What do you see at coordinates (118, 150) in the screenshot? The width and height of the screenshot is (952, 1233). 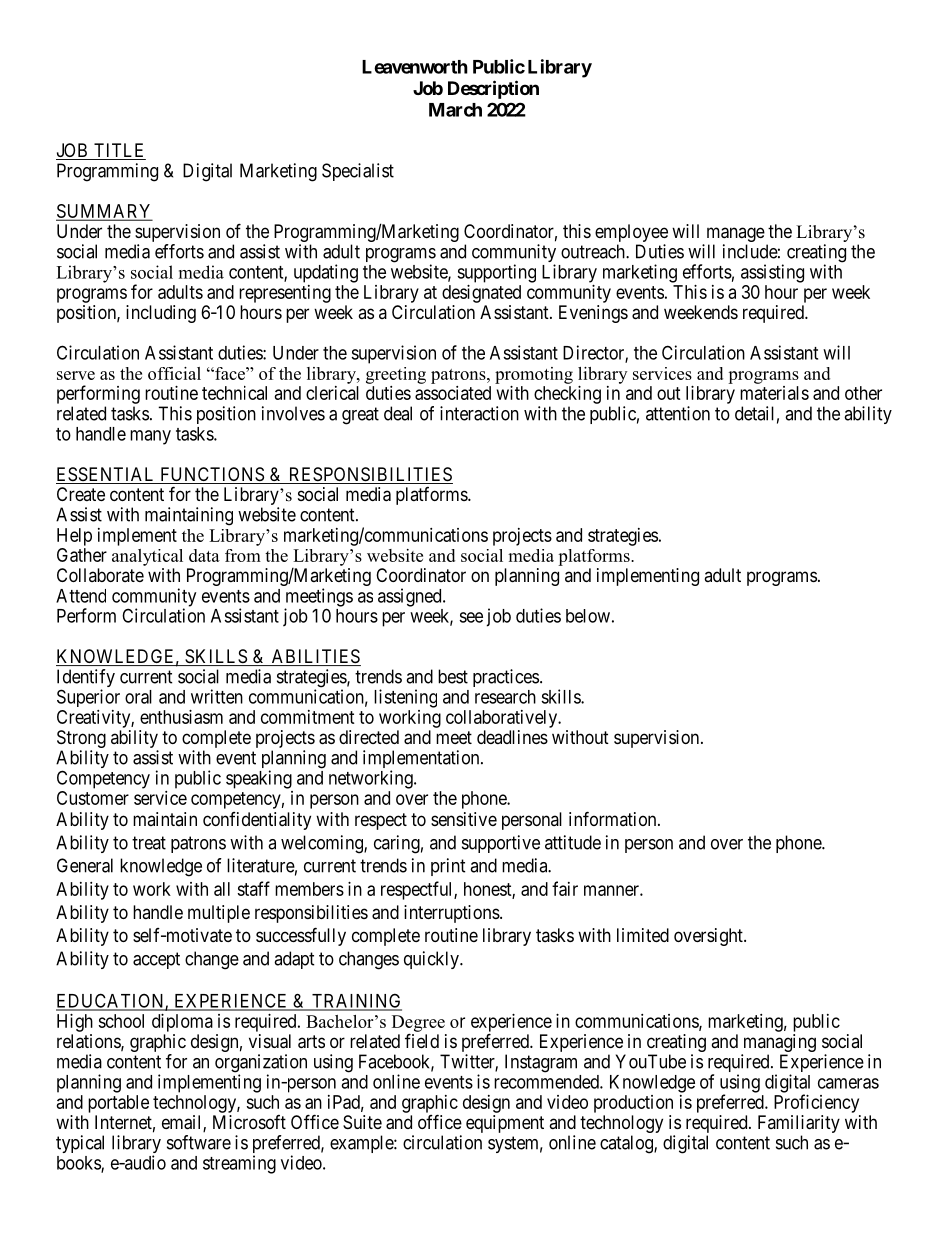 I see `TITLE` at bounding box center [118, 150].
